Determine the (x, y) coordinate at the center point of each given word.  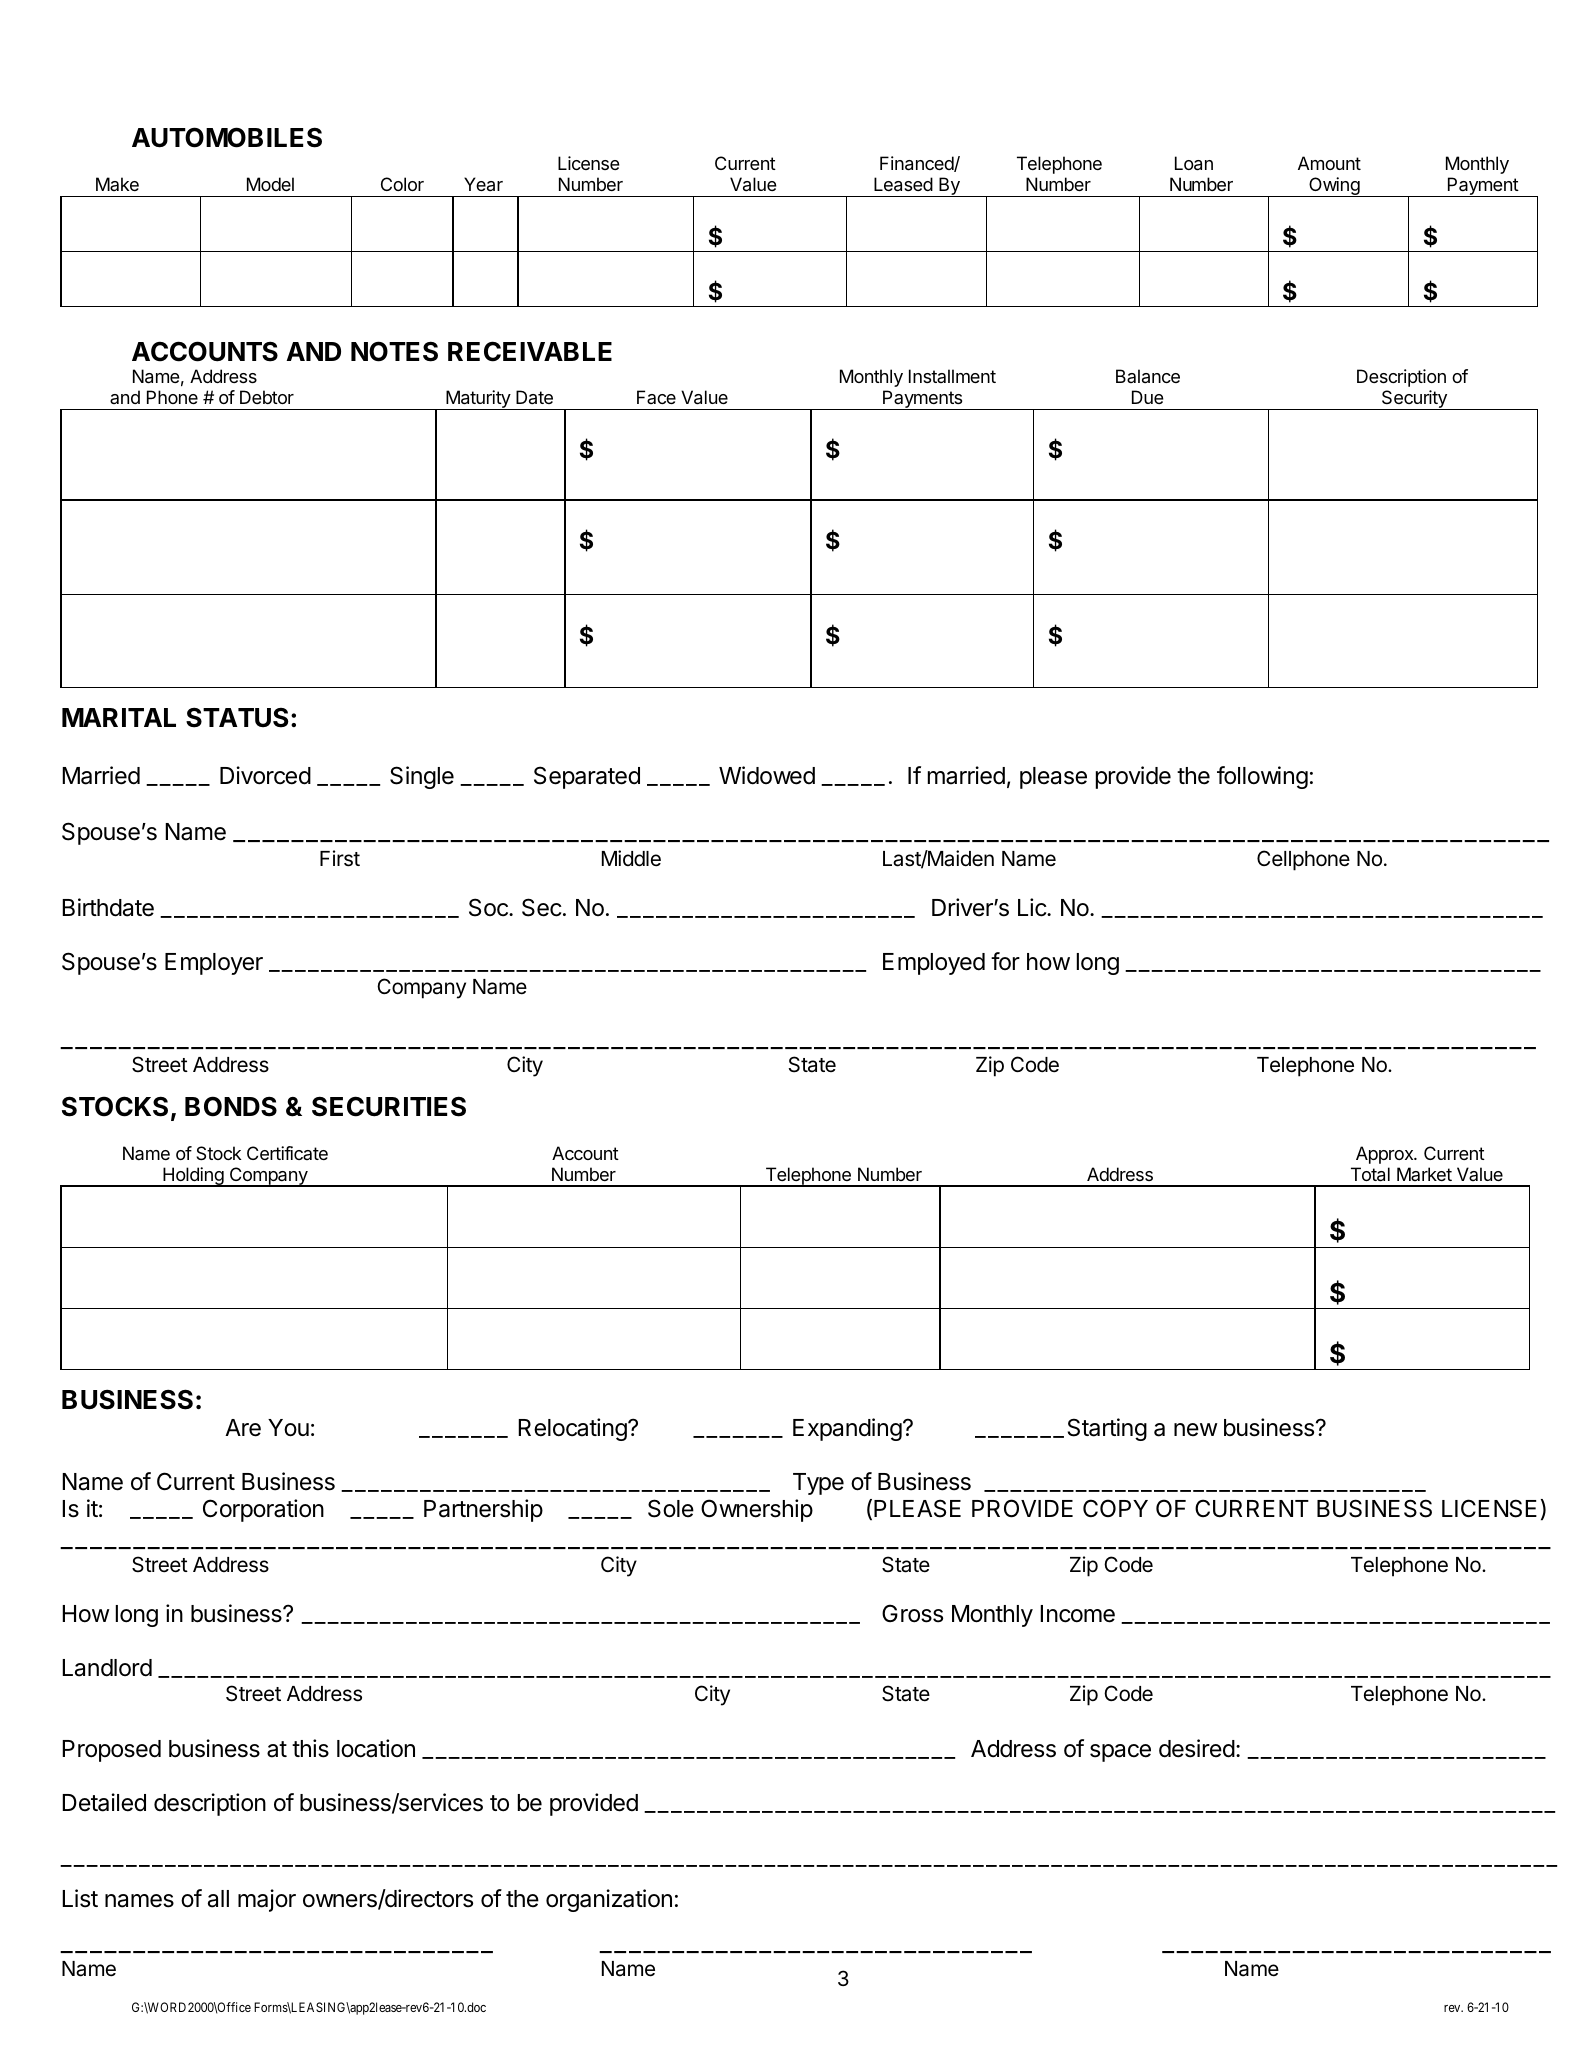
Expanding (847, 1429)
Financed (917, 164)
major (267, 1900)
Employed (934, 964)
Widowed (767, 775)
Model (270, 184)
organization (609, 1900)
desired (1197, 1748)
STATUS (237, 717)
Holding (193, 1177)
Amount (1329, 163)
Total (1370, 1174)
